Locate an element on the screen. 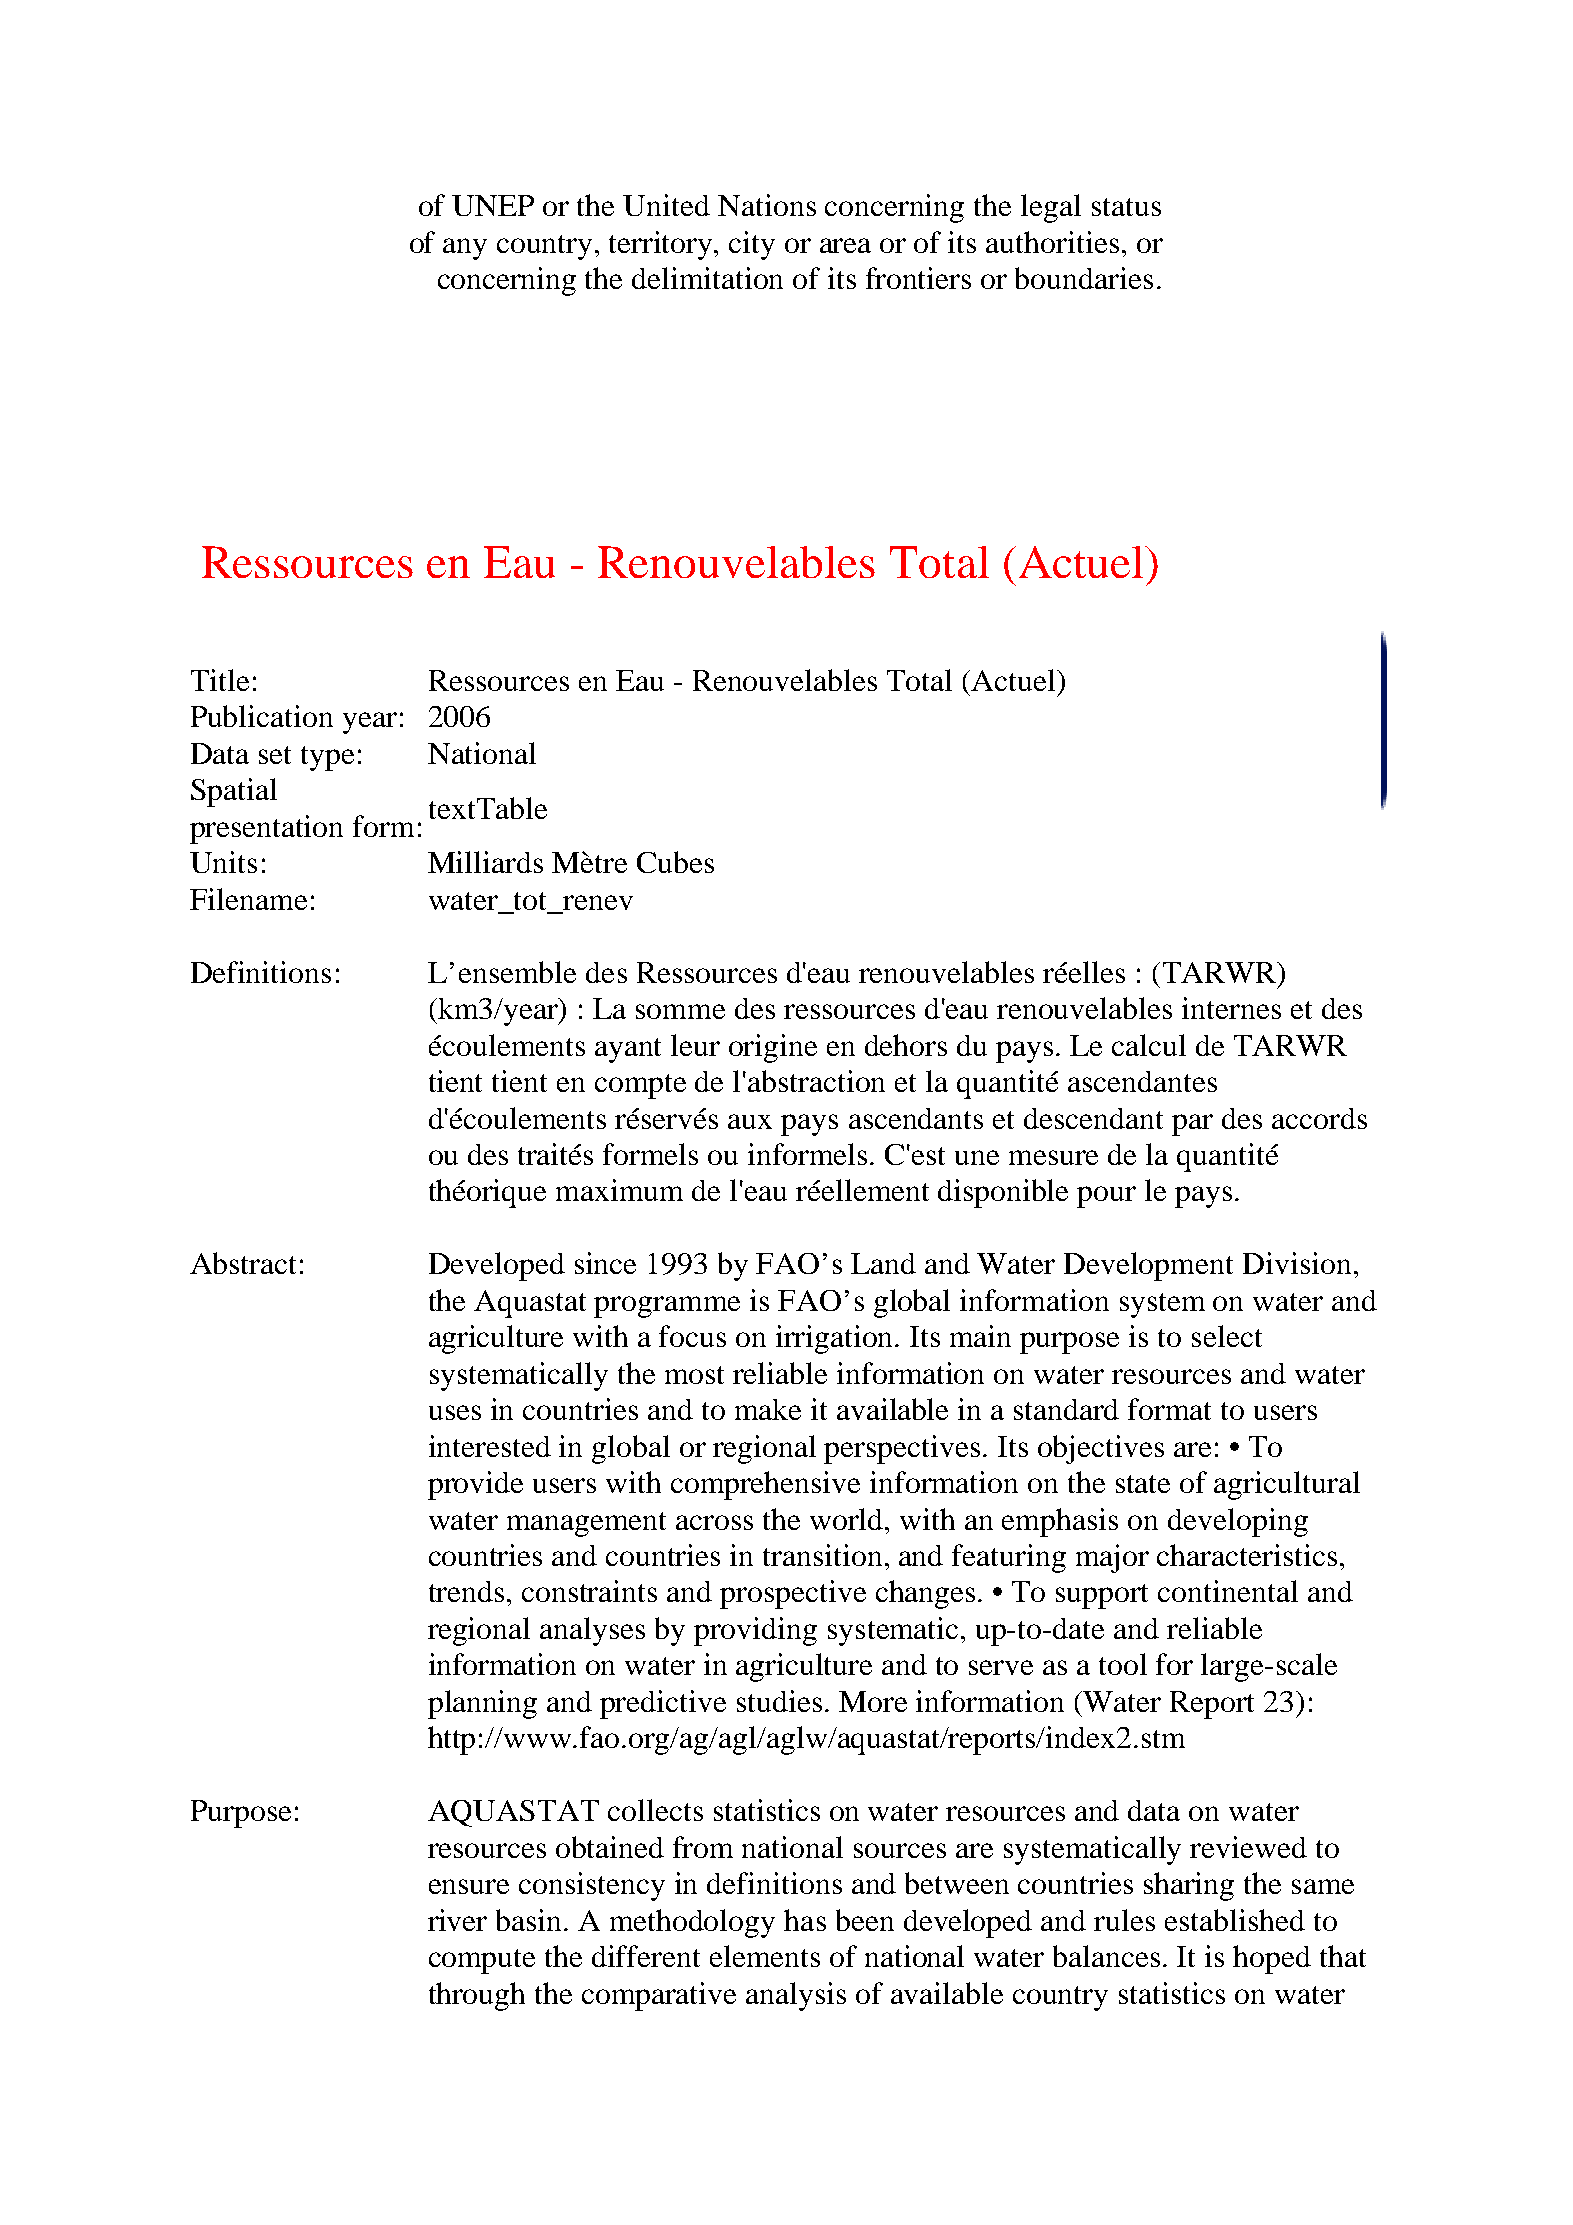  calcul is located at coordinates (1149, 1045).
